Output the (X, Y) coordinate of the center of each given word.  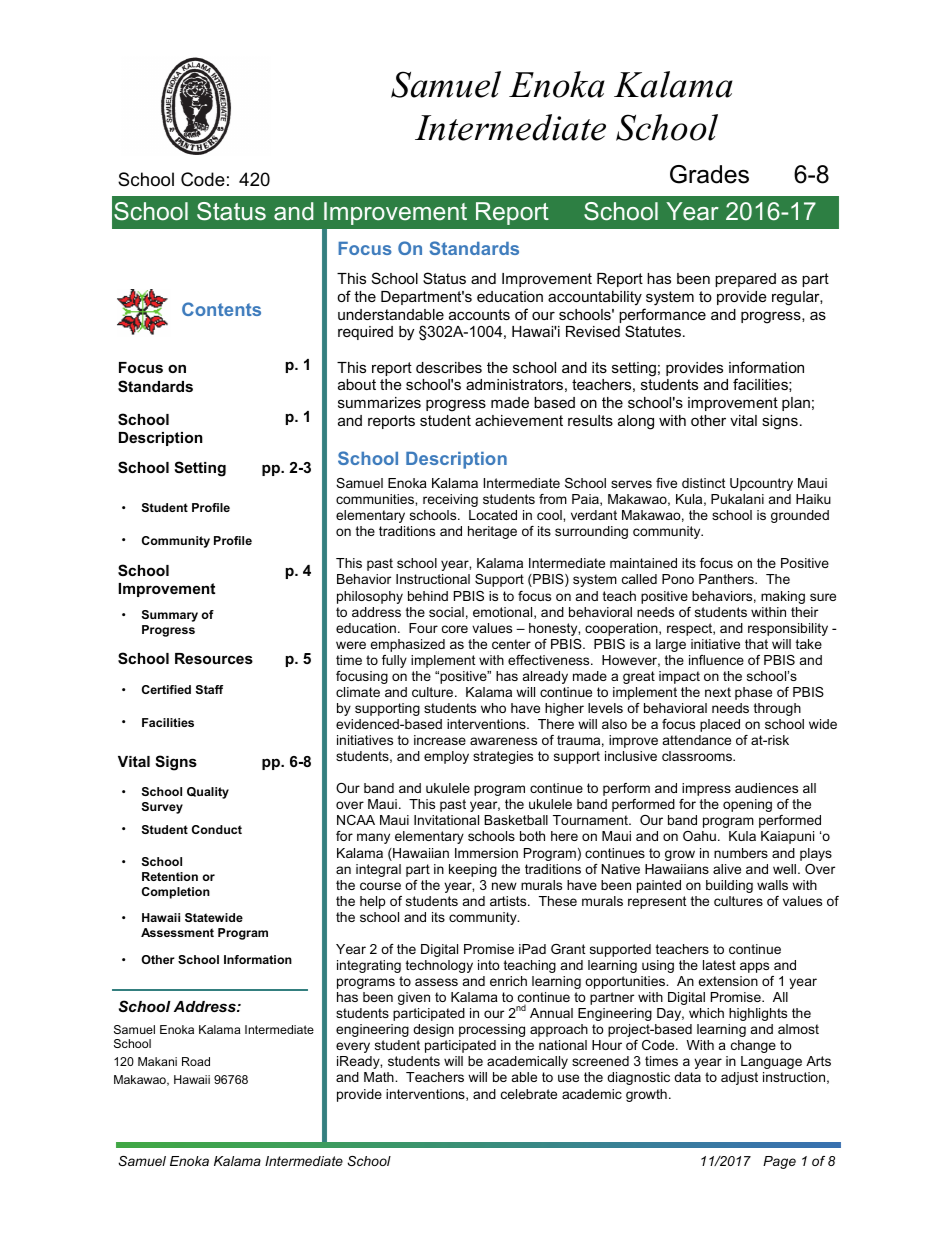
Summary (170, 616)
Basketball (516, 820)
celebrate (529, 1094)
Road (196, 1061)
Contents (221, 309)
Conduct (217, 829)
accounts (479, 314)
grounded (800, 516)
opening (747, 805)
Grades (709, 174)
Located (493, 515)
